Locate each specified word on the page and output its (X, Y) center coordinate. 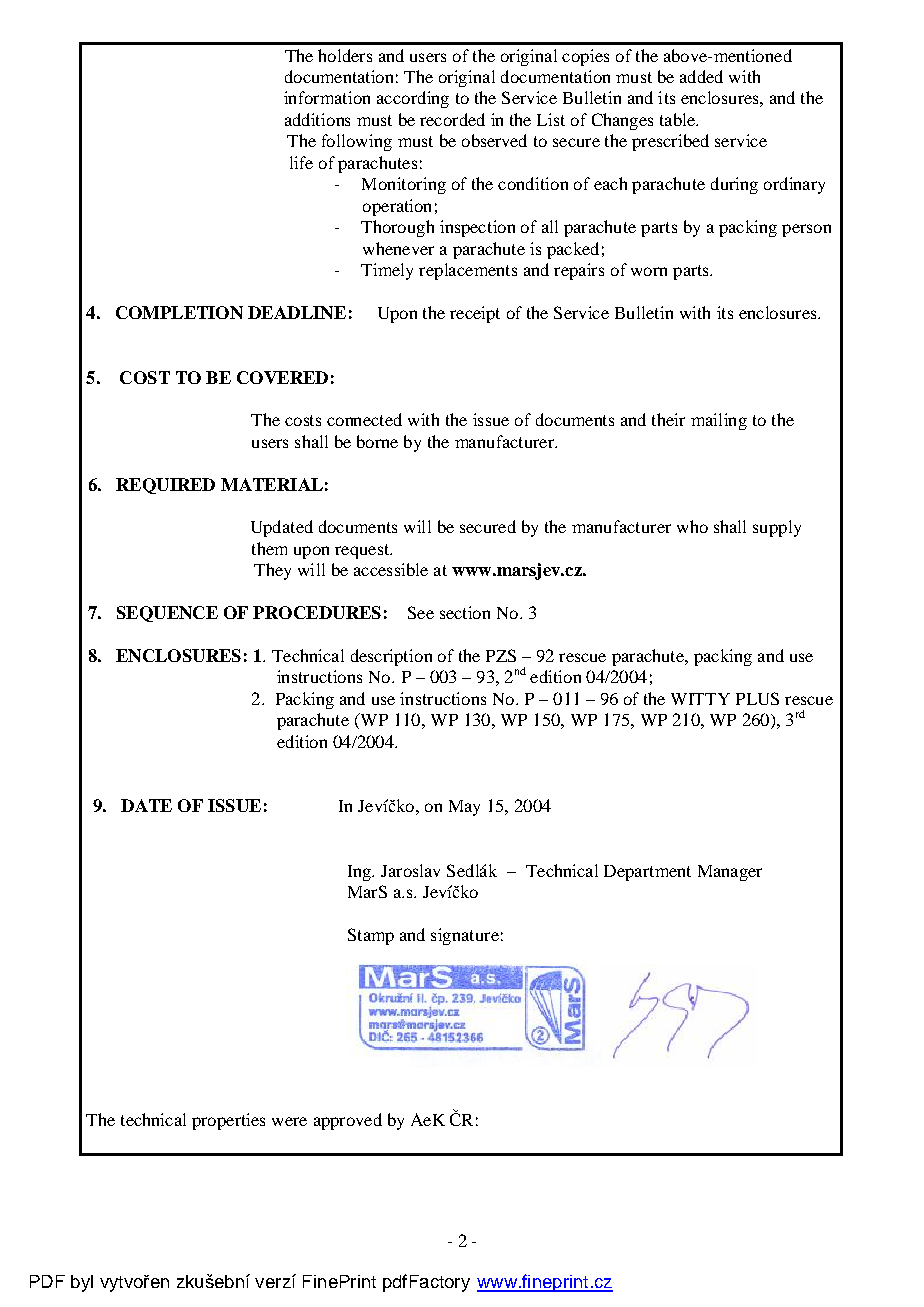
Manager (730, 873)
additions (317, 119)
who (692, 526)
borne (377, 441)
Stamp (371, 936)
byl (82, 1283)
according (413, 99)
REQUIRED (165, 486)
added (701, 76)
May (464, 808)
